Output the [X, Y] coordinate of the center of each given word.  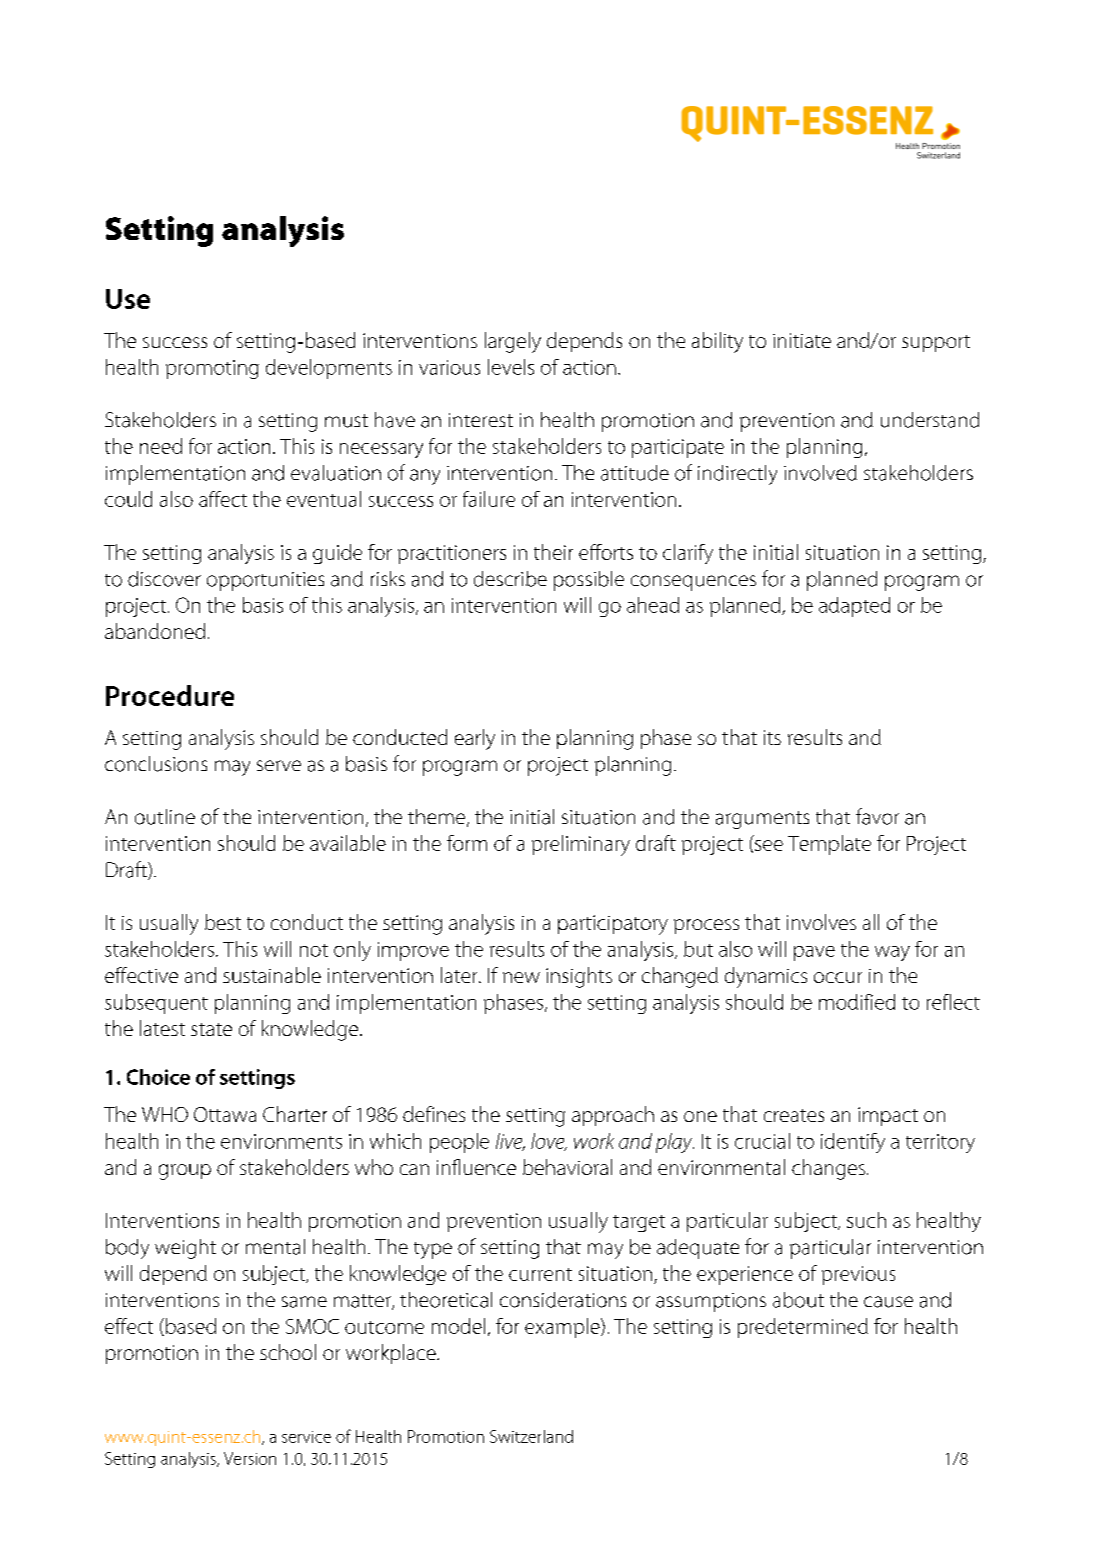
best [223, 922]
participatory [613, 925]
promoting [212, 369]
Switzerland [531, 1436]
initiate [802, 340]
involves [821, 922]
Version [250, 1458]
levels [511, 367]
